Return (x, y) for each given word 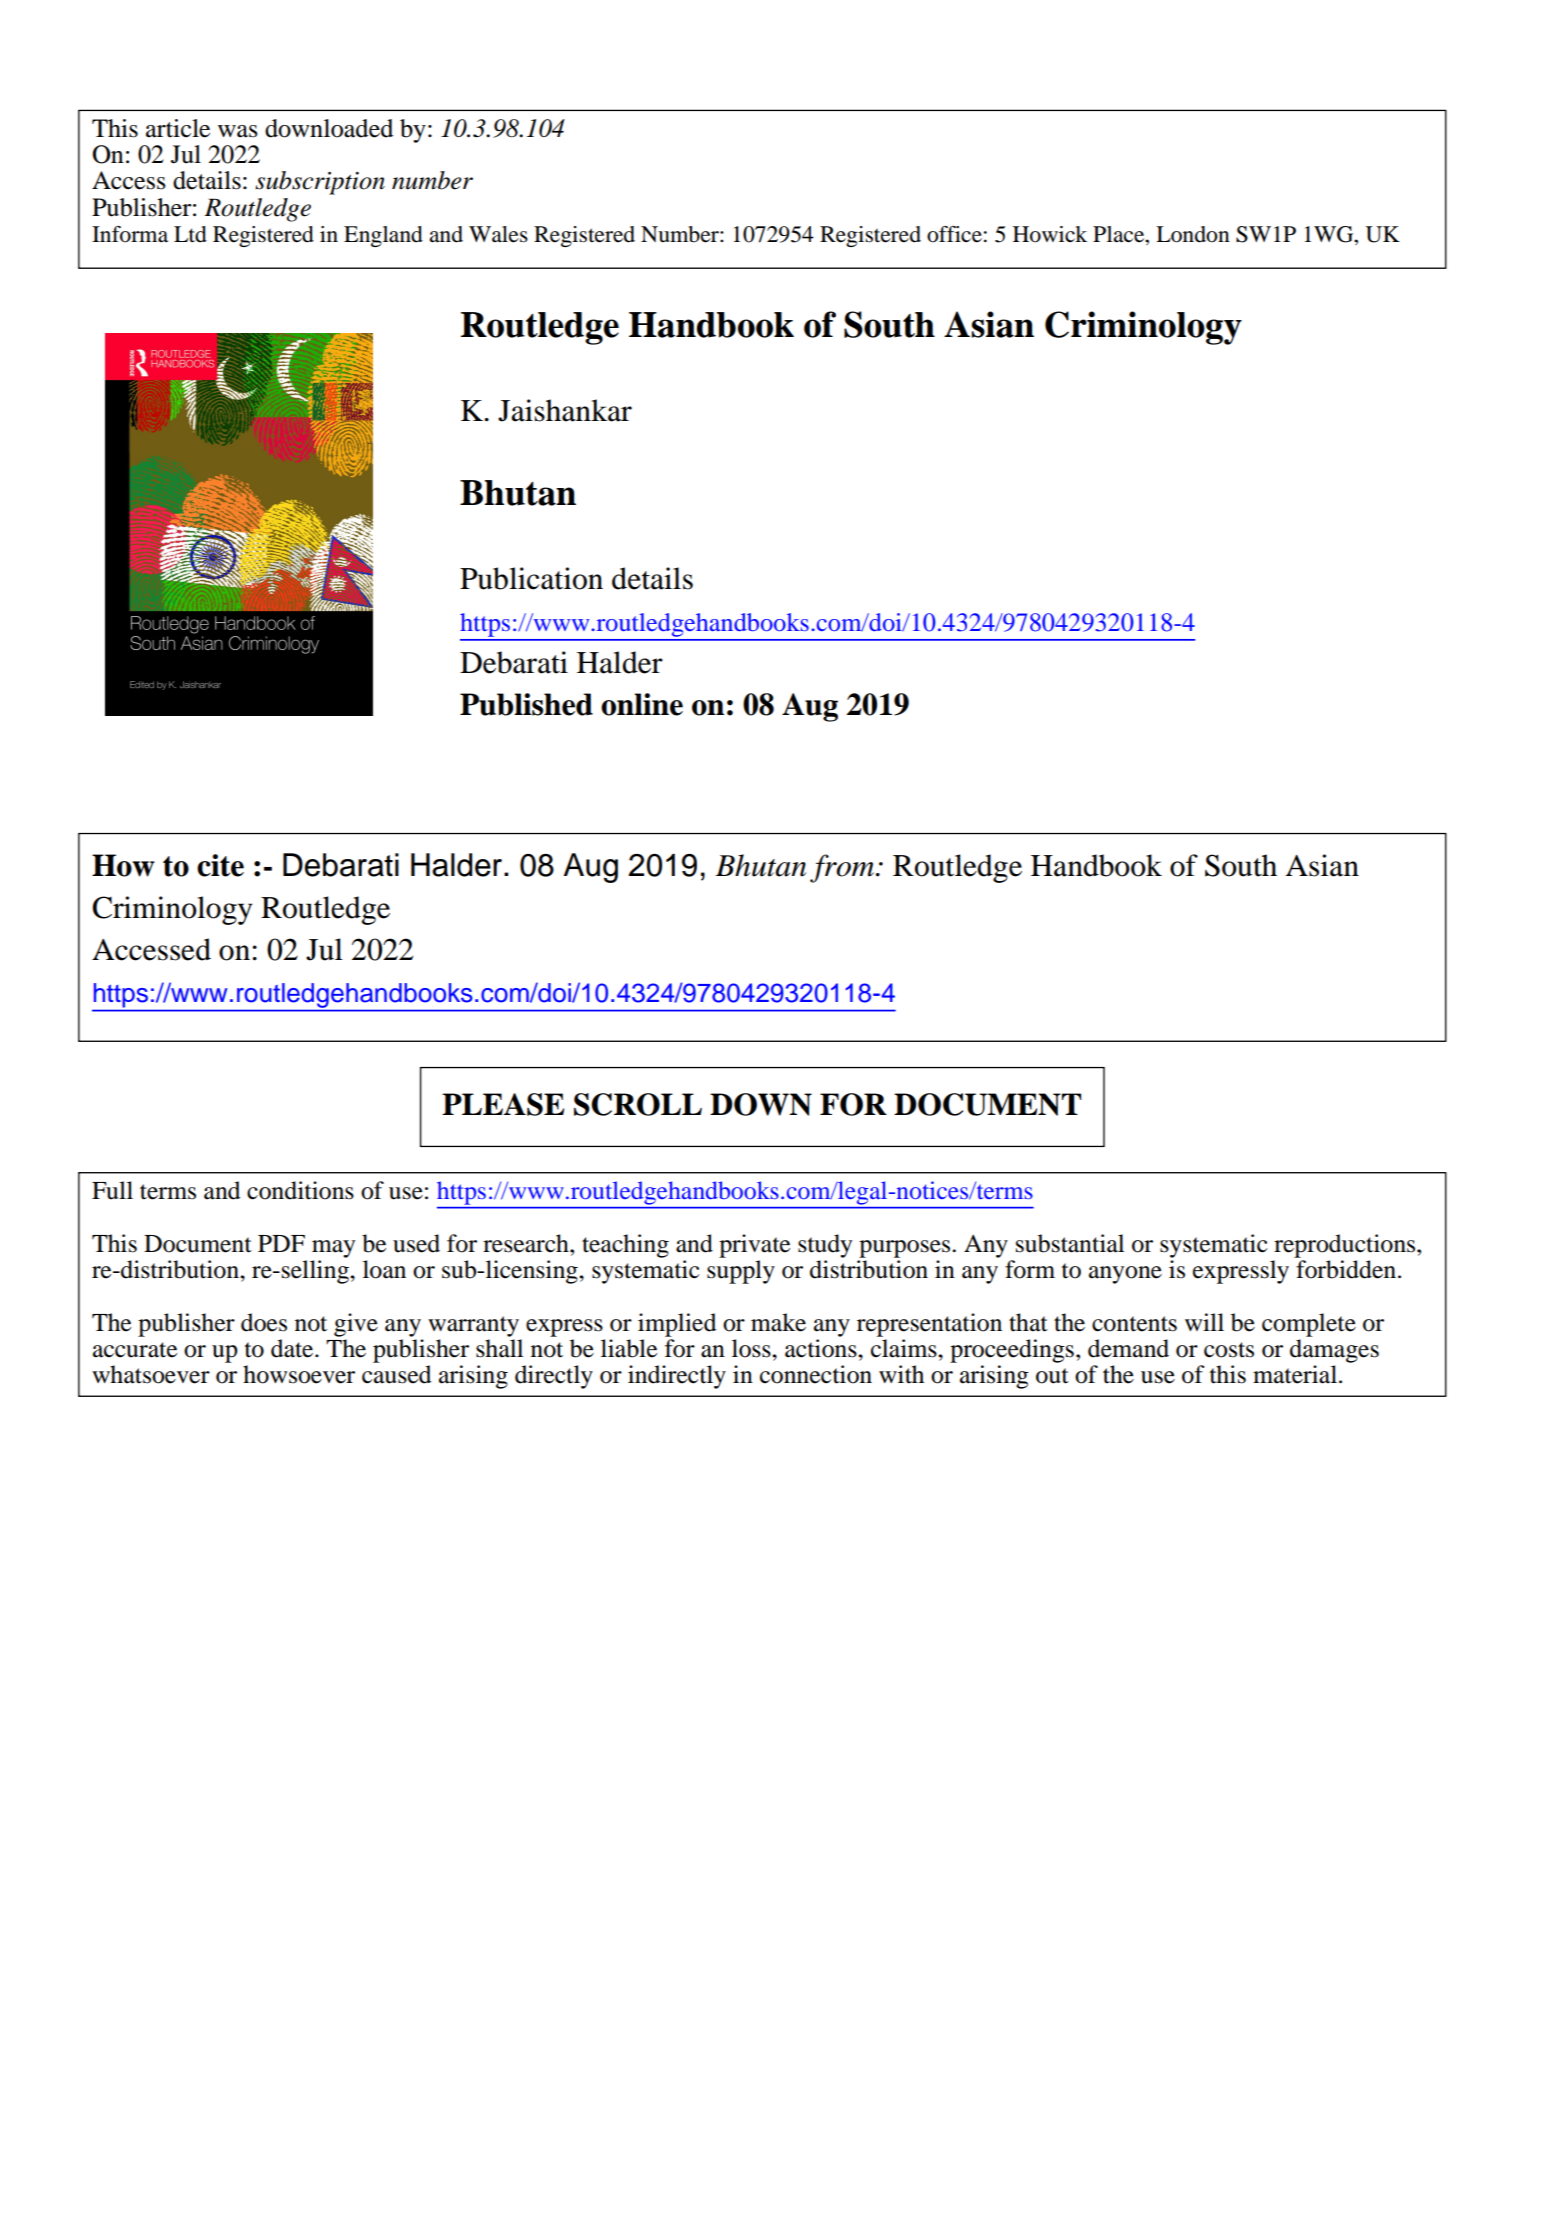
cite (220, 865)
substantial (1070, 1243)
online (642, 704)
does (264, 1322)
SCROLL (638, 1104)
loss (752, 1348)
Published (526, 704)
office (954, 234)
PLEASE (503, 1104)
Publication (531, 578)
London (1193, 234)
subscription (320, 183)
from (843, 868)
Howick (1050, 234)
